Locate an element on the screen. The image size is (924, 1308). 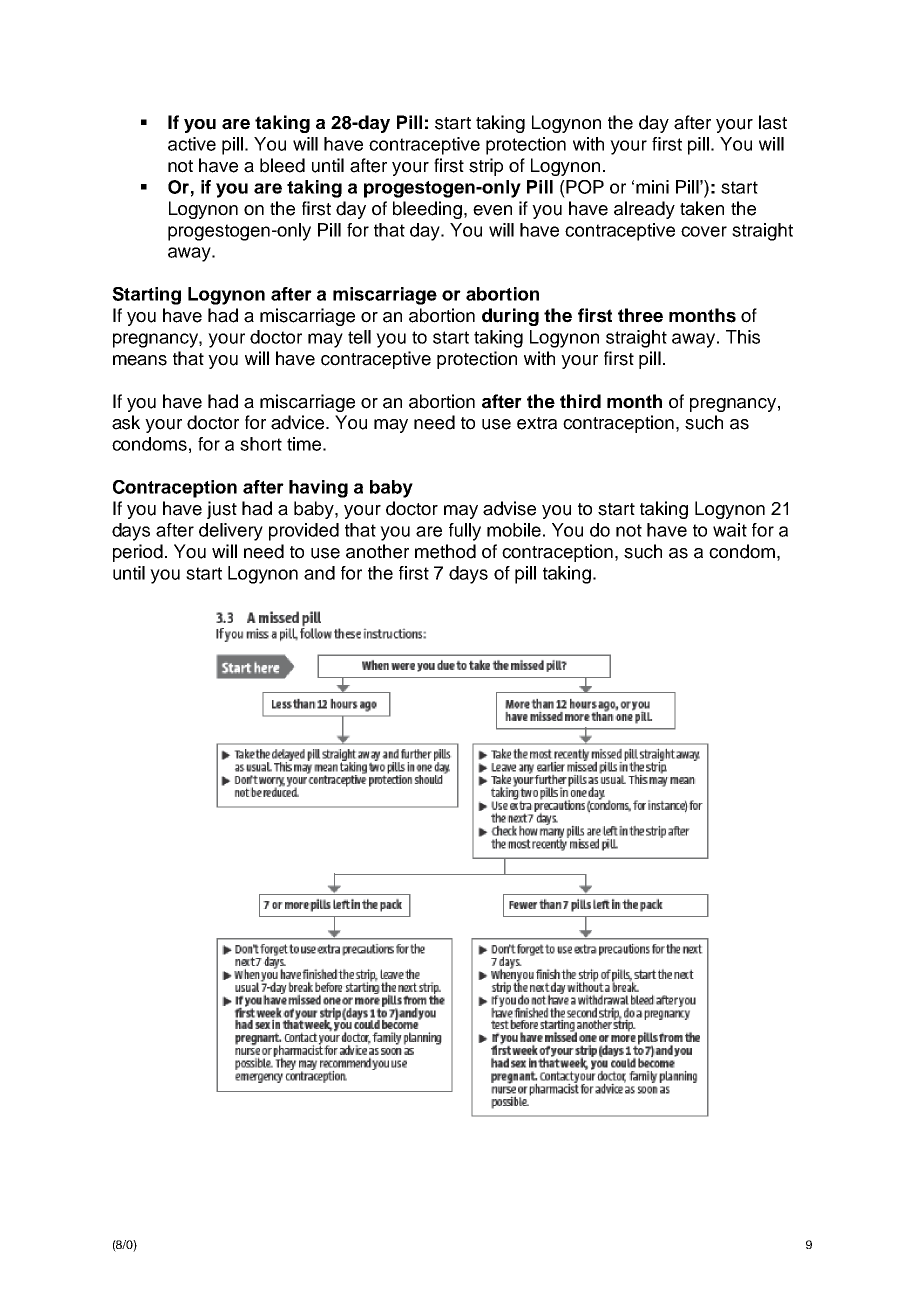
last is located at coordinates (773, 122).
